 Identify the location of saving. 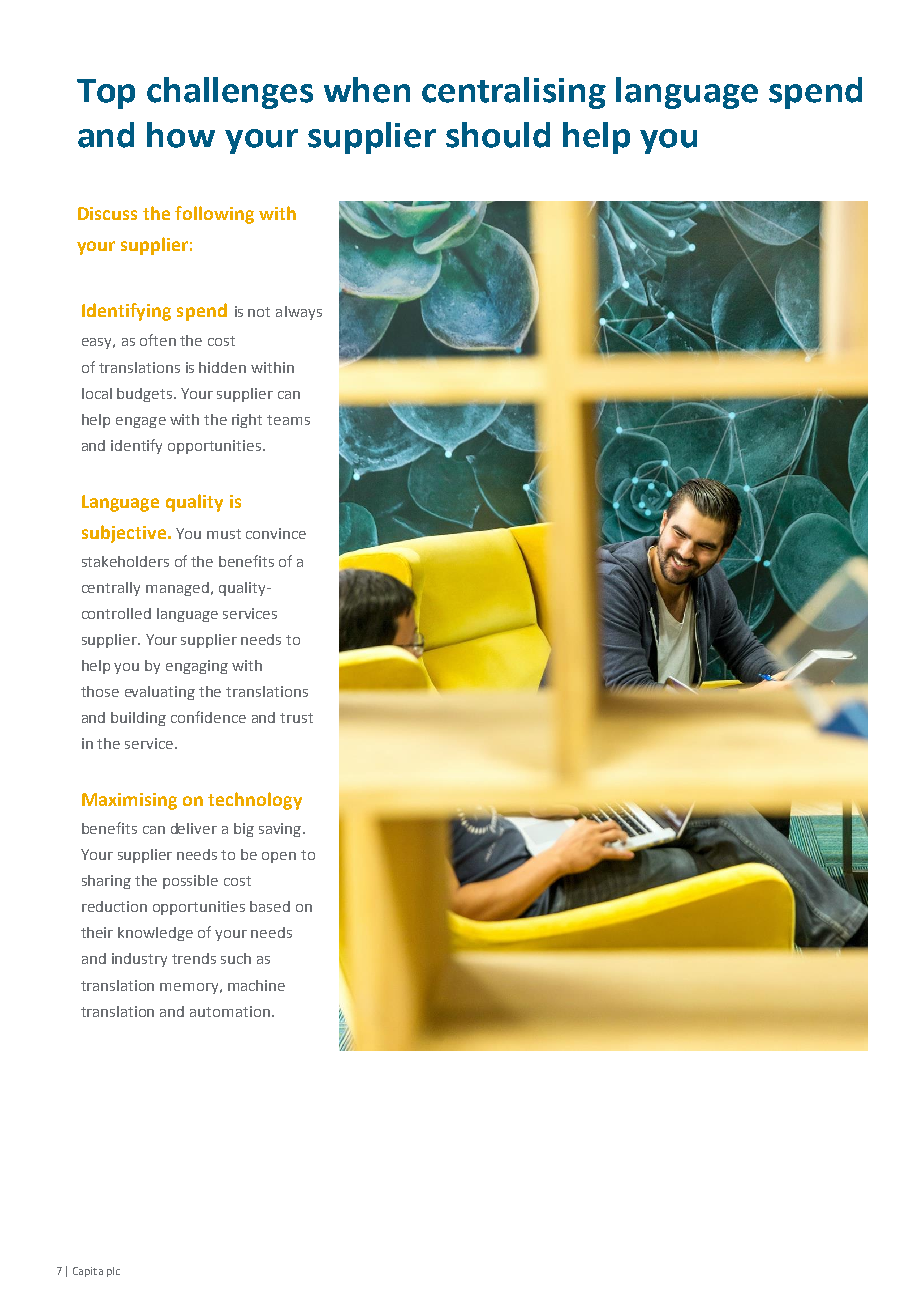
(280, 830).
